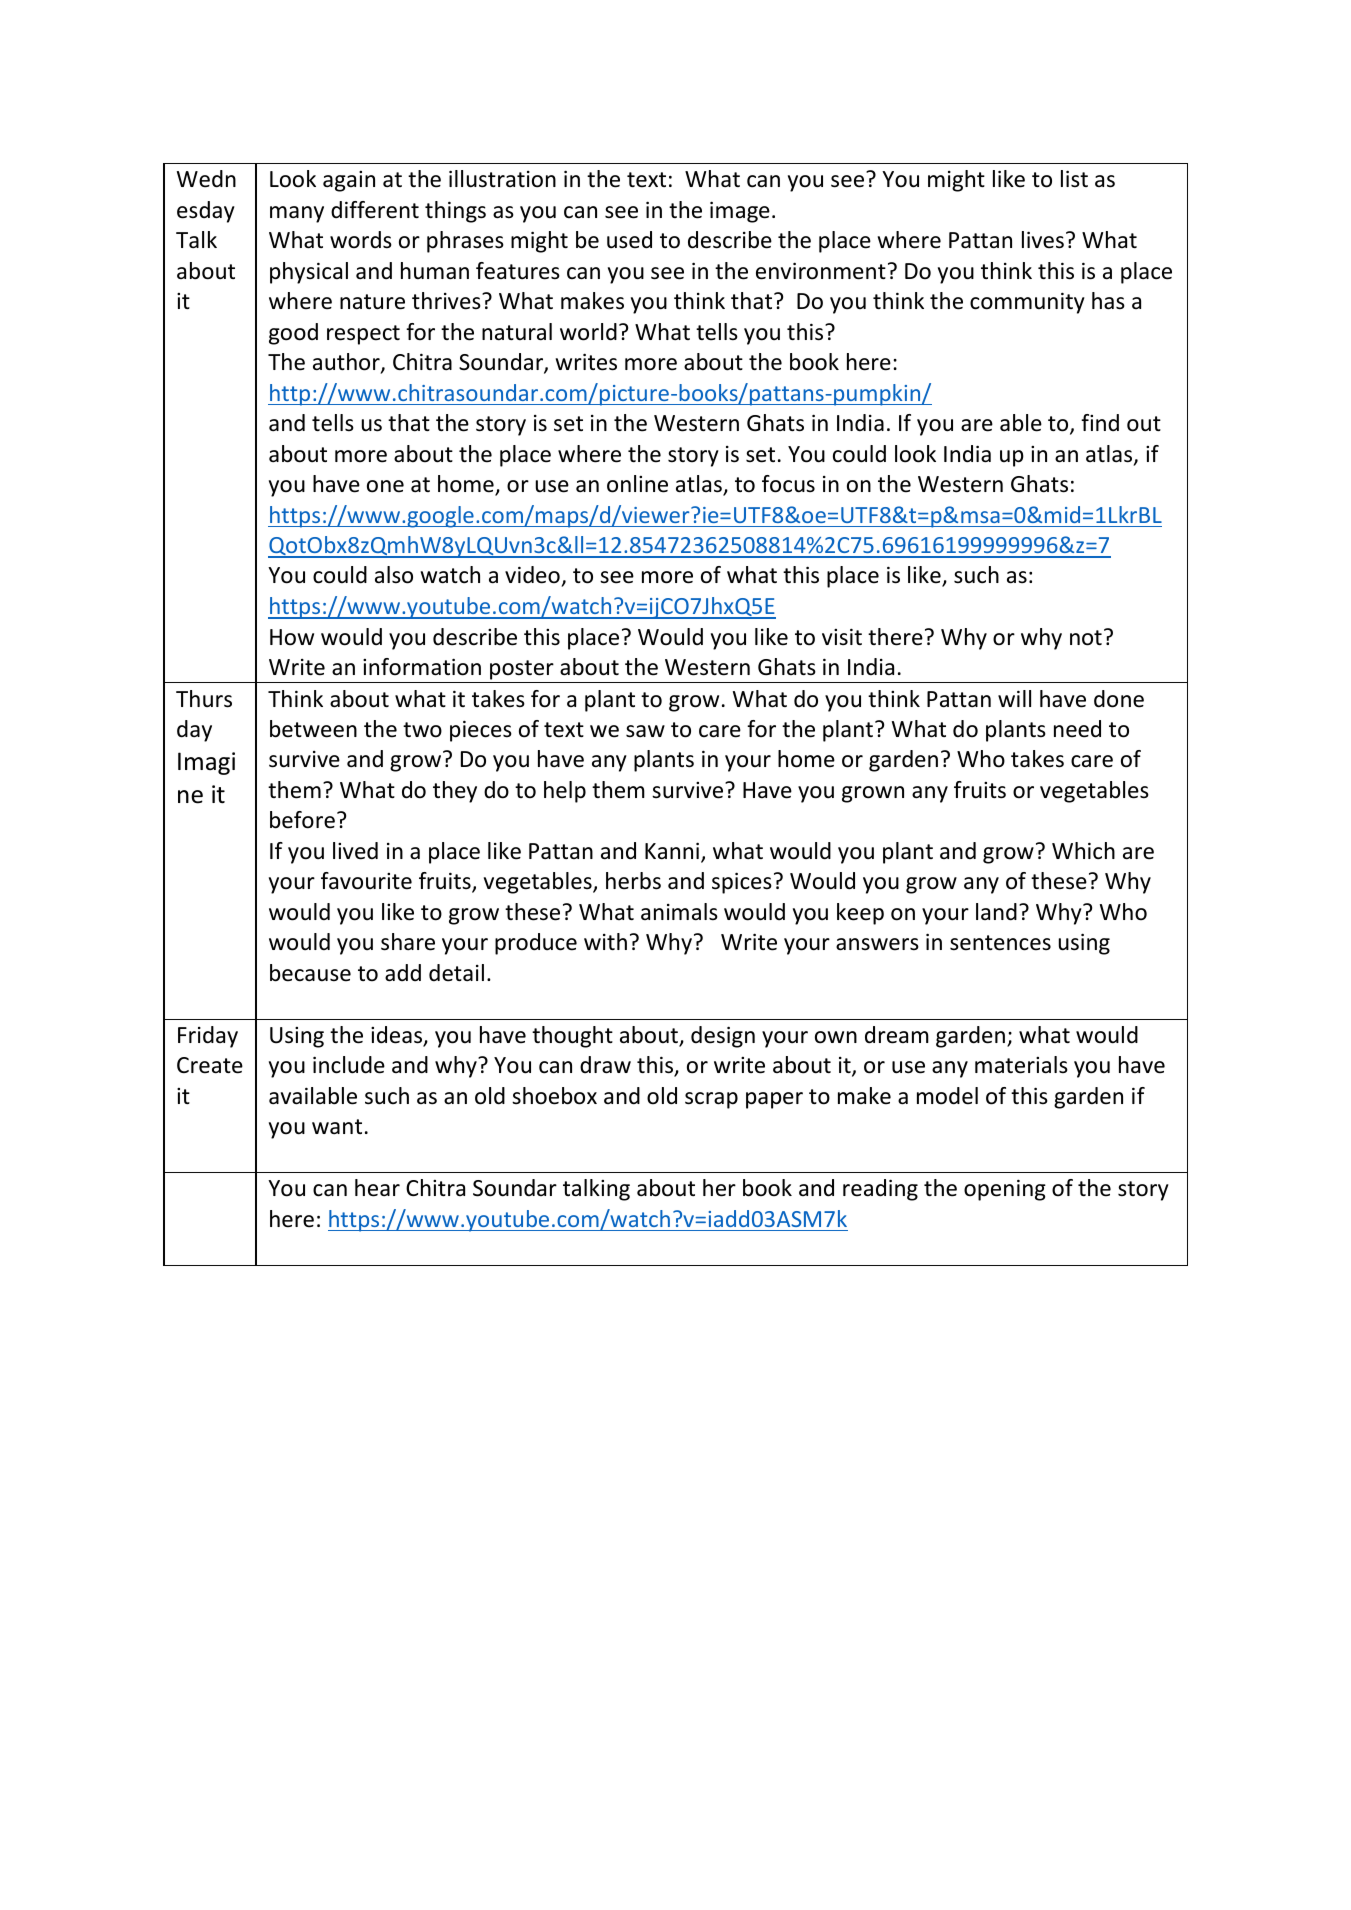 This screenshot has height=1910, width=1351. What do you see at coordinates (629, 240) in the screenshot?
I see `used` at bounding box center [629, 240].
